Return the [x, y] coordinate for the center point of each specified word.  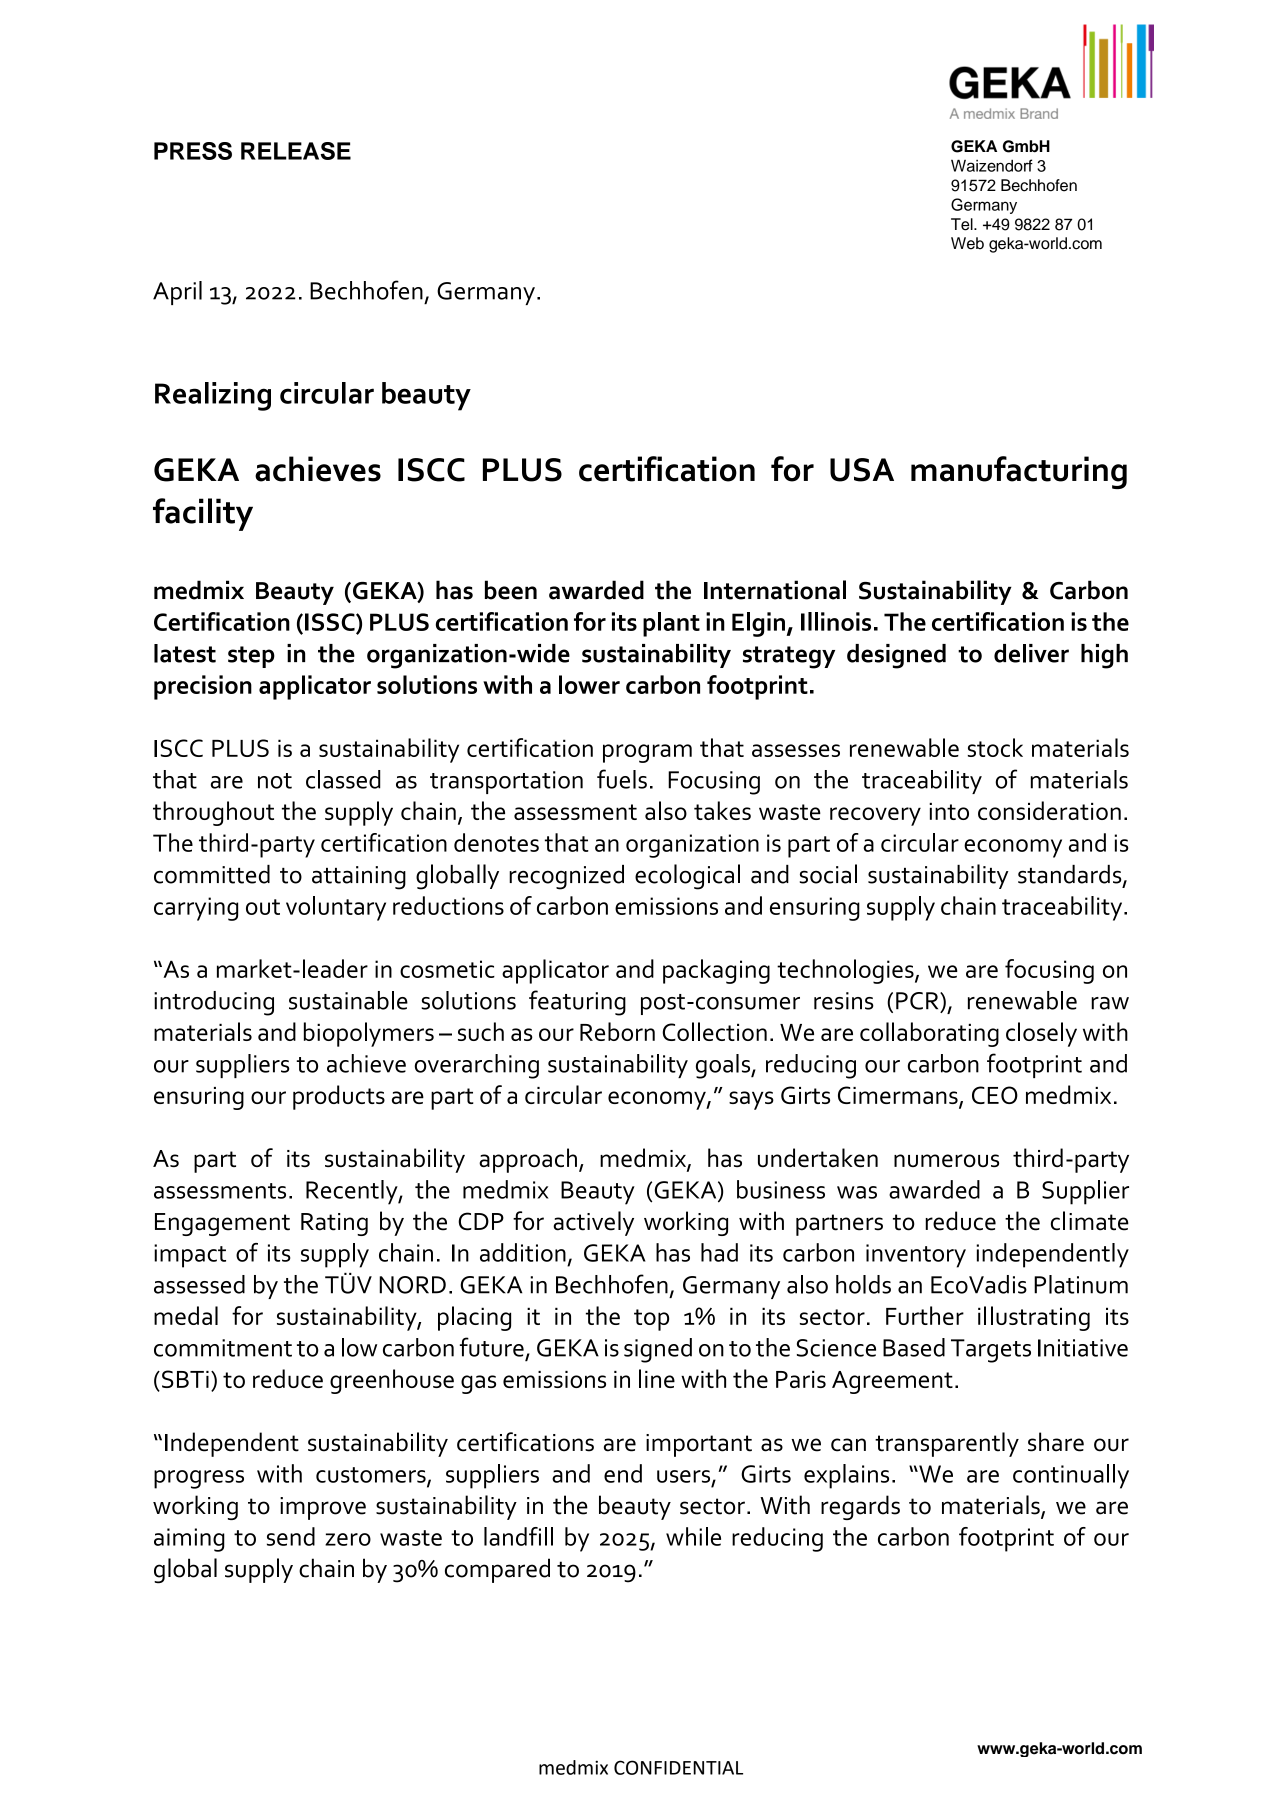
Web [967, 243]
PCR [918, 1001]
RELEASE [296, 151]
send [291, 1536]
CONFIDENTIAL [678, 1767]
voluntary [336, 908]
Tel [963, 224]
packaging [716, 971]
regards [860, 1507]
